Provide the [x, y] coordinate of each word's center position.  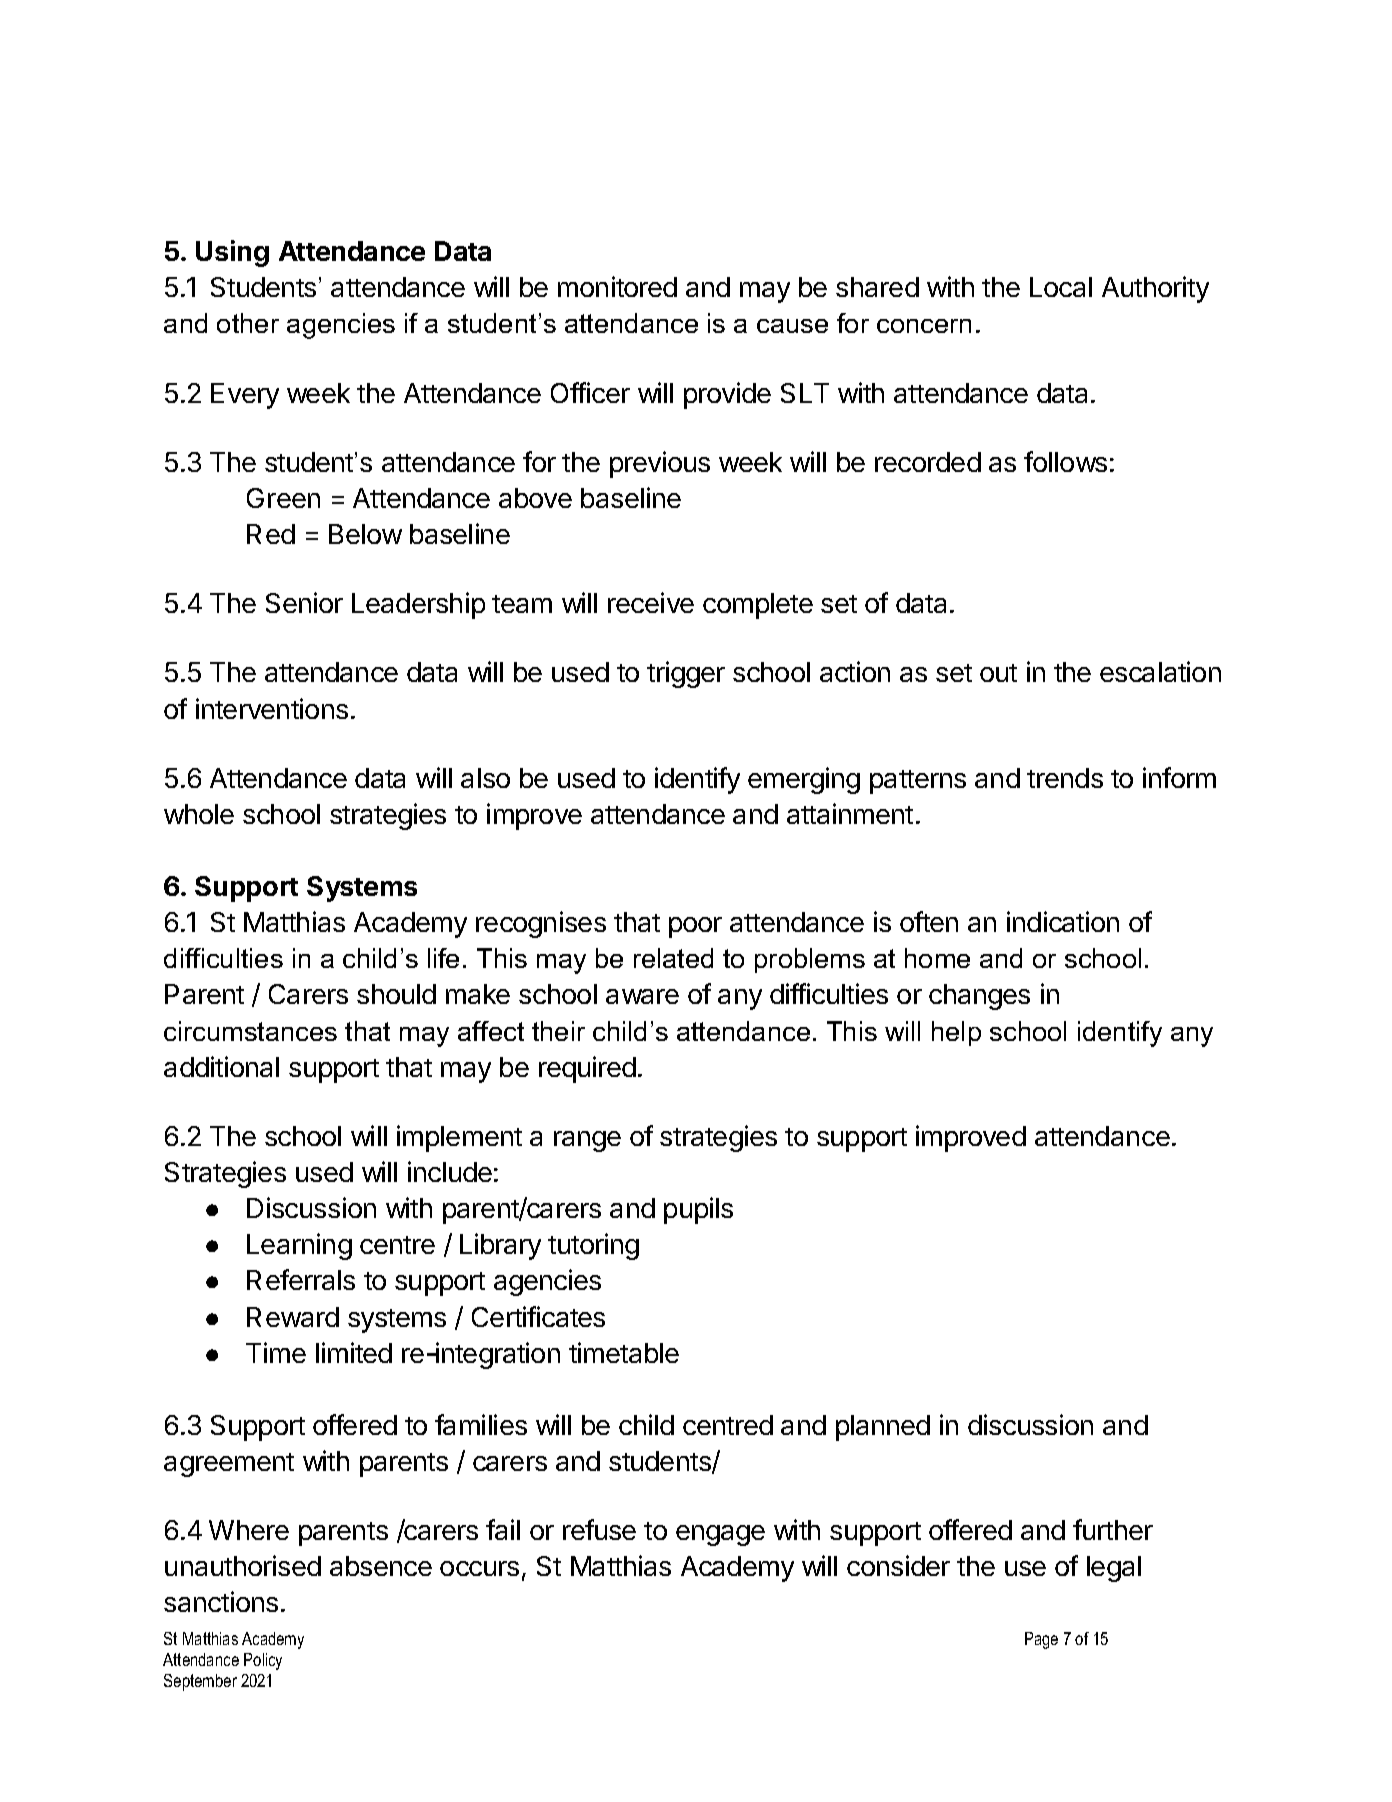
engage [720, 1535]
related [673, 958]
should [396, 994]
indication [1063, 921]
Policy [263, 1661]
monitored [617, 286]
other [248, 323]
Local [1061, 287]
